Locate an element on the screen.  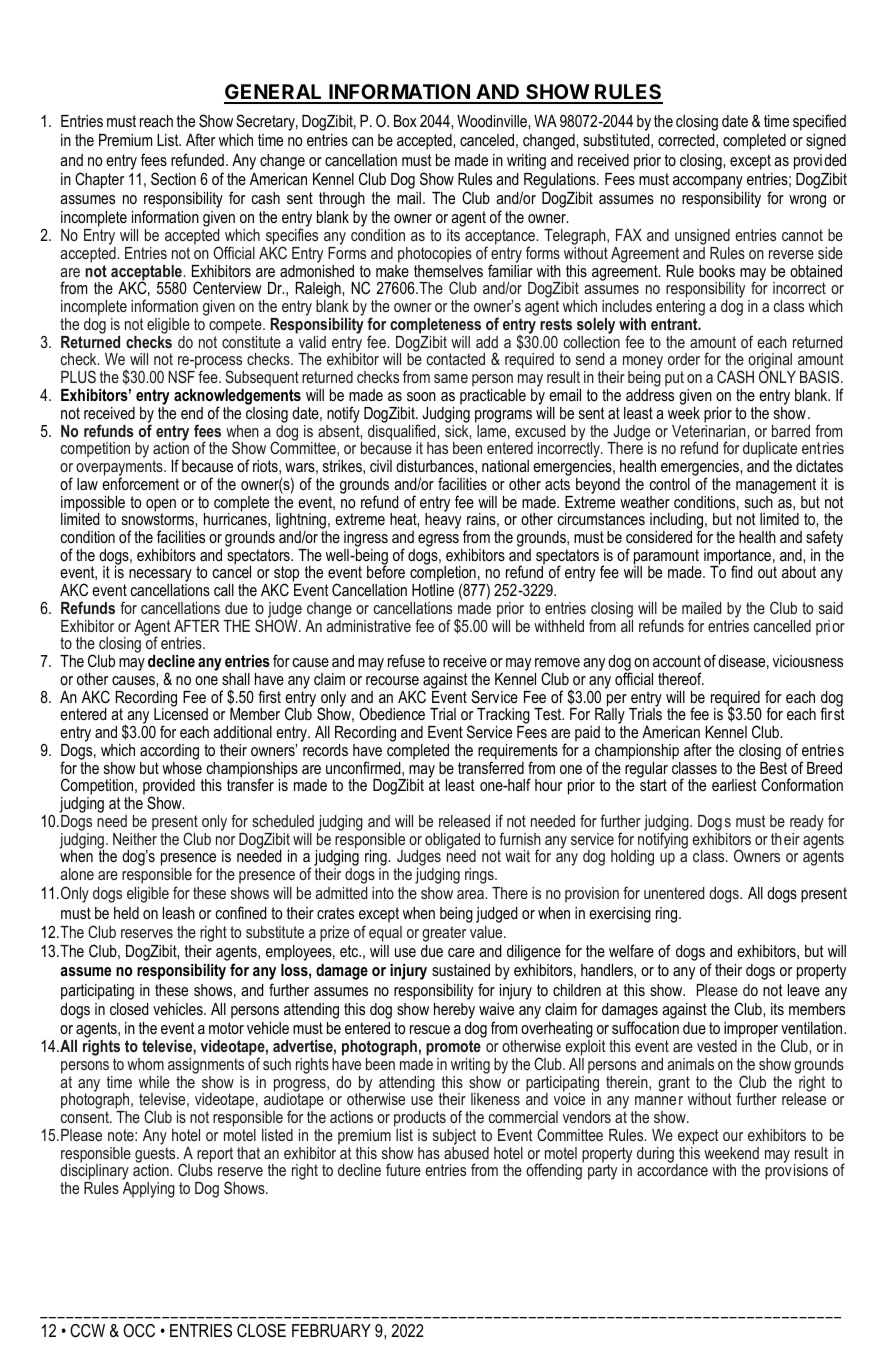
accompany is located at coordinates (708, 182).
